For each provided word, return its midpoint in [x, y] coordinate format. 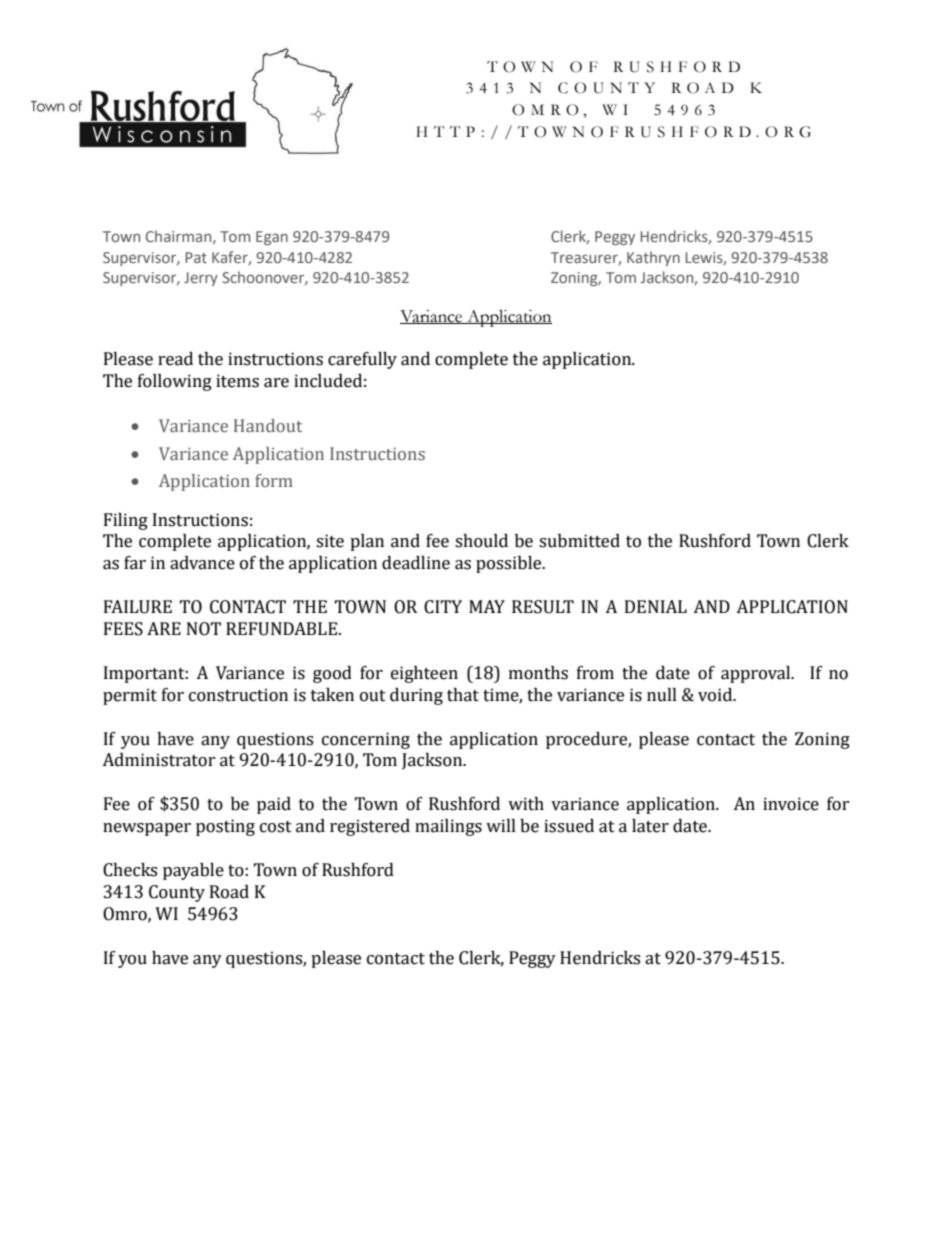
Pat [196, 257]
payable [193, 871]
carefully [362, 360]
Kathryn [653, 258]
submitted [579, 541]
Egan [272, 238]
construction [238, 695]
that [463, 695]
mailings [448, 827]
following [175, 382]
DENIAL [656, 606]
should [481, 541]
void [716, 695]
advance [202, 563]
